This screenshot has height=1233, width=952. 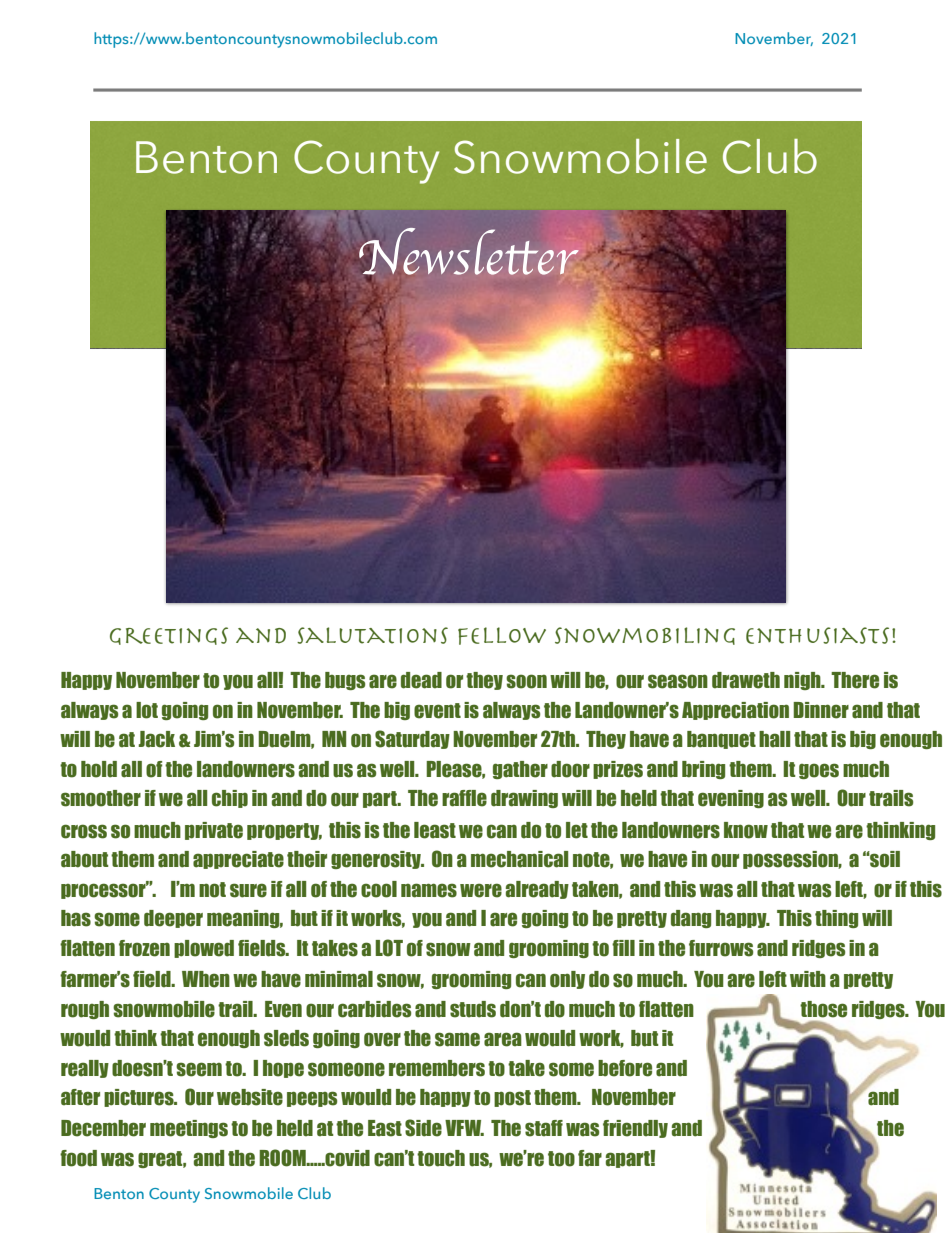 What do you see at coordinates (481, 890) in the screenshot?
I see `were` at bounding box center [481, 890].
